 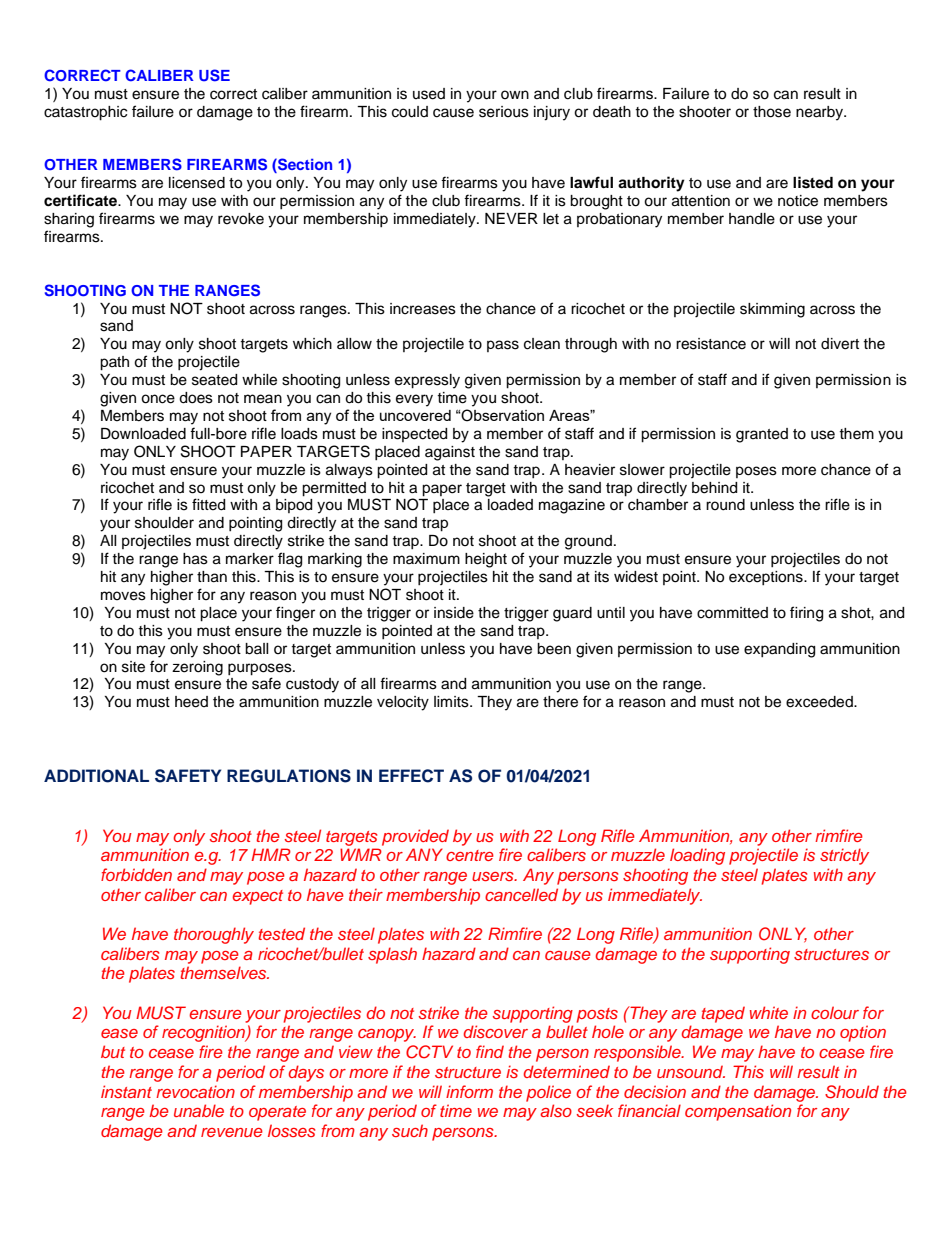 What do you see at coordinates (96, 776) in the document?
I see `ADDITIONAL` at bounding box center [96, 776].
